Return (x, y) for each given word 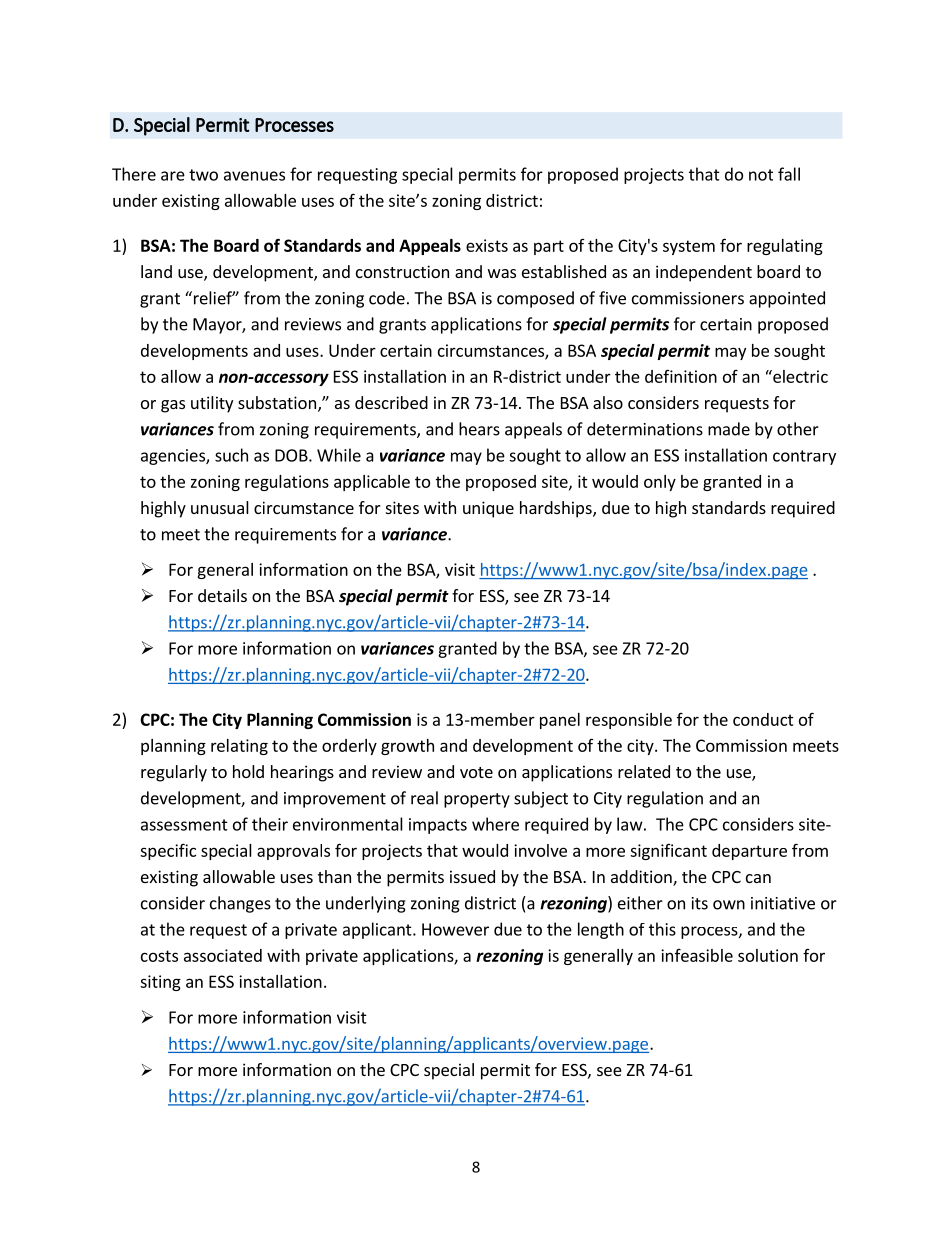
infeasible (697, 955)
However (455, 929)
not (761, 175)
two (203, 175)
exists (487, 245)
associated (223, 955)
